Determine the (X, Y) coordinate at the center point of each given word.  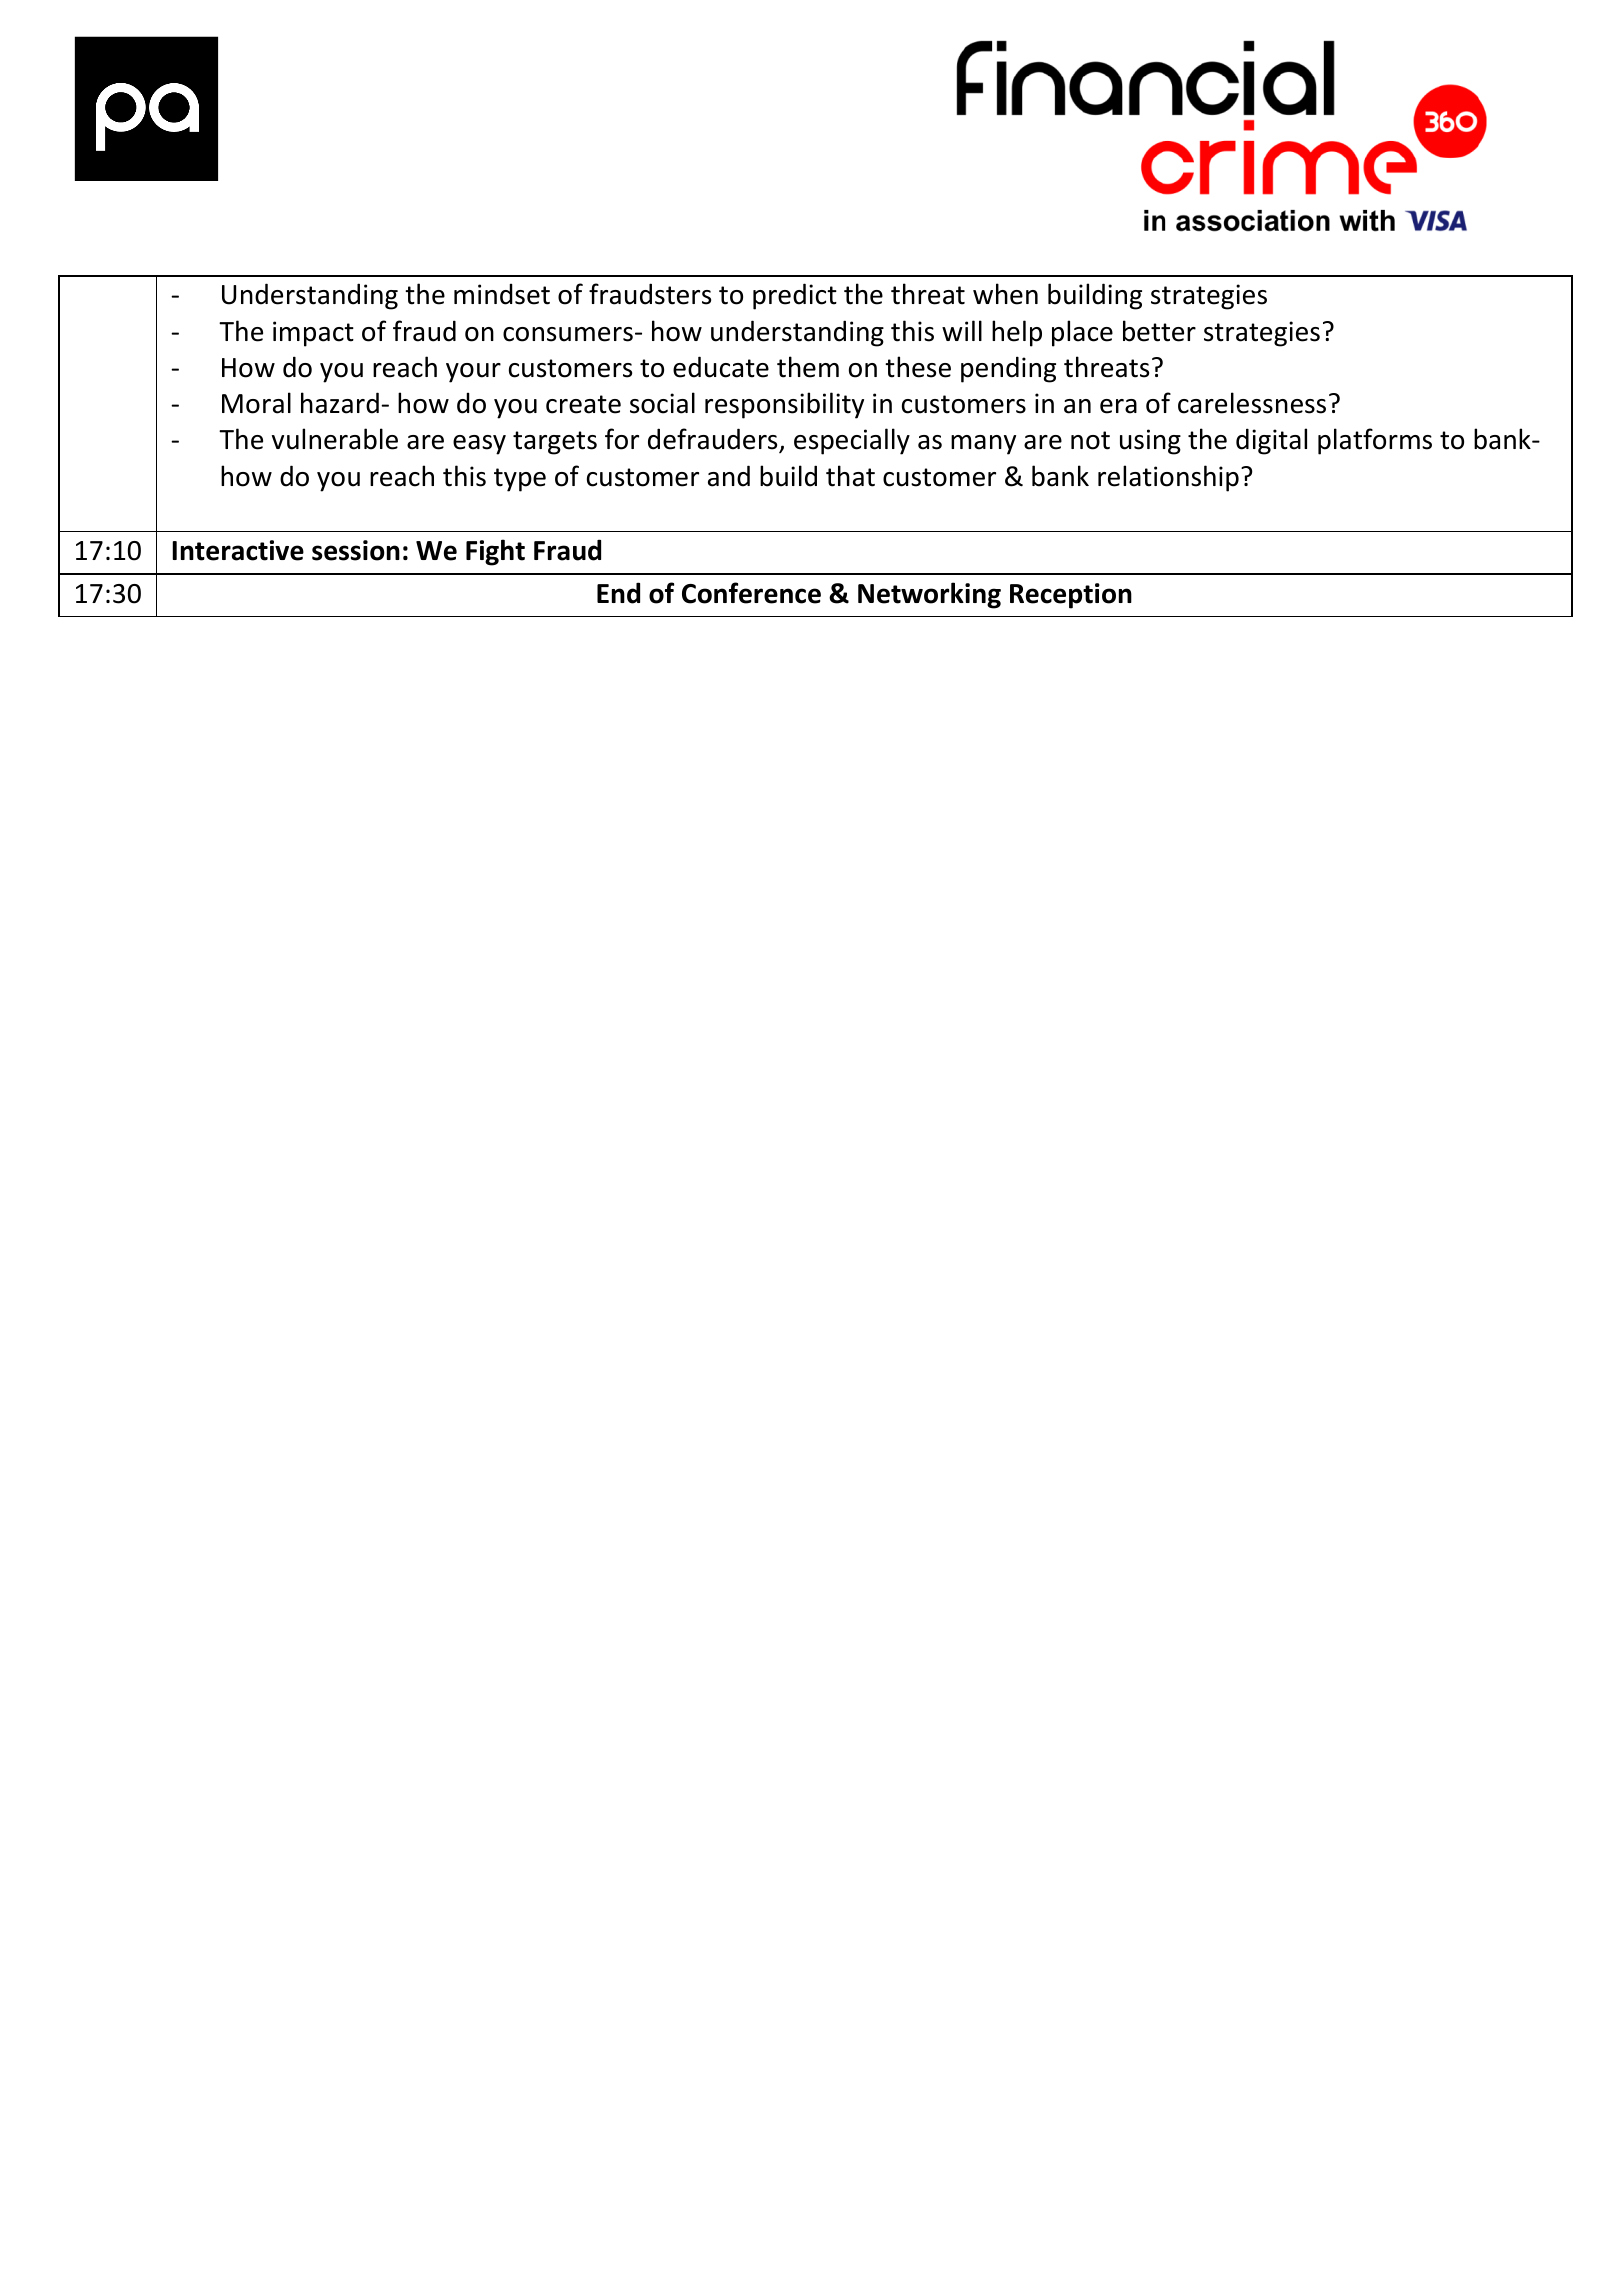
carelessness (1252, 403)
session (356, 550)
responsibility (784, 405)
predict (795, 296)
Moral (256, 403)
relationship (1168, 478)
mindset (502, 294)
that (850, 476)
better (1159, 331)
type (520, 480)
